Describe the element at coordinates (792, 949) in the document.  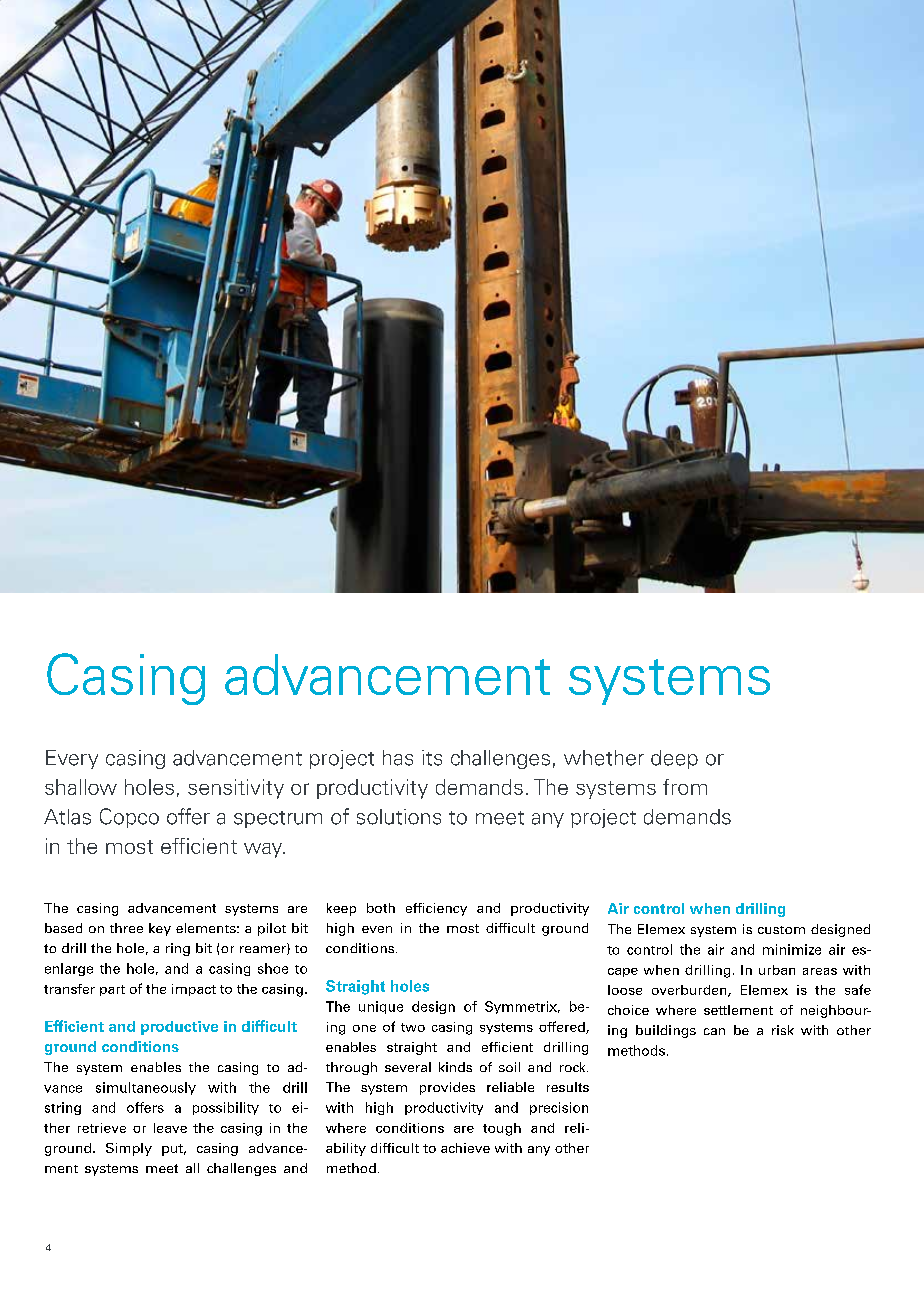
I see `minimize` at that location.
